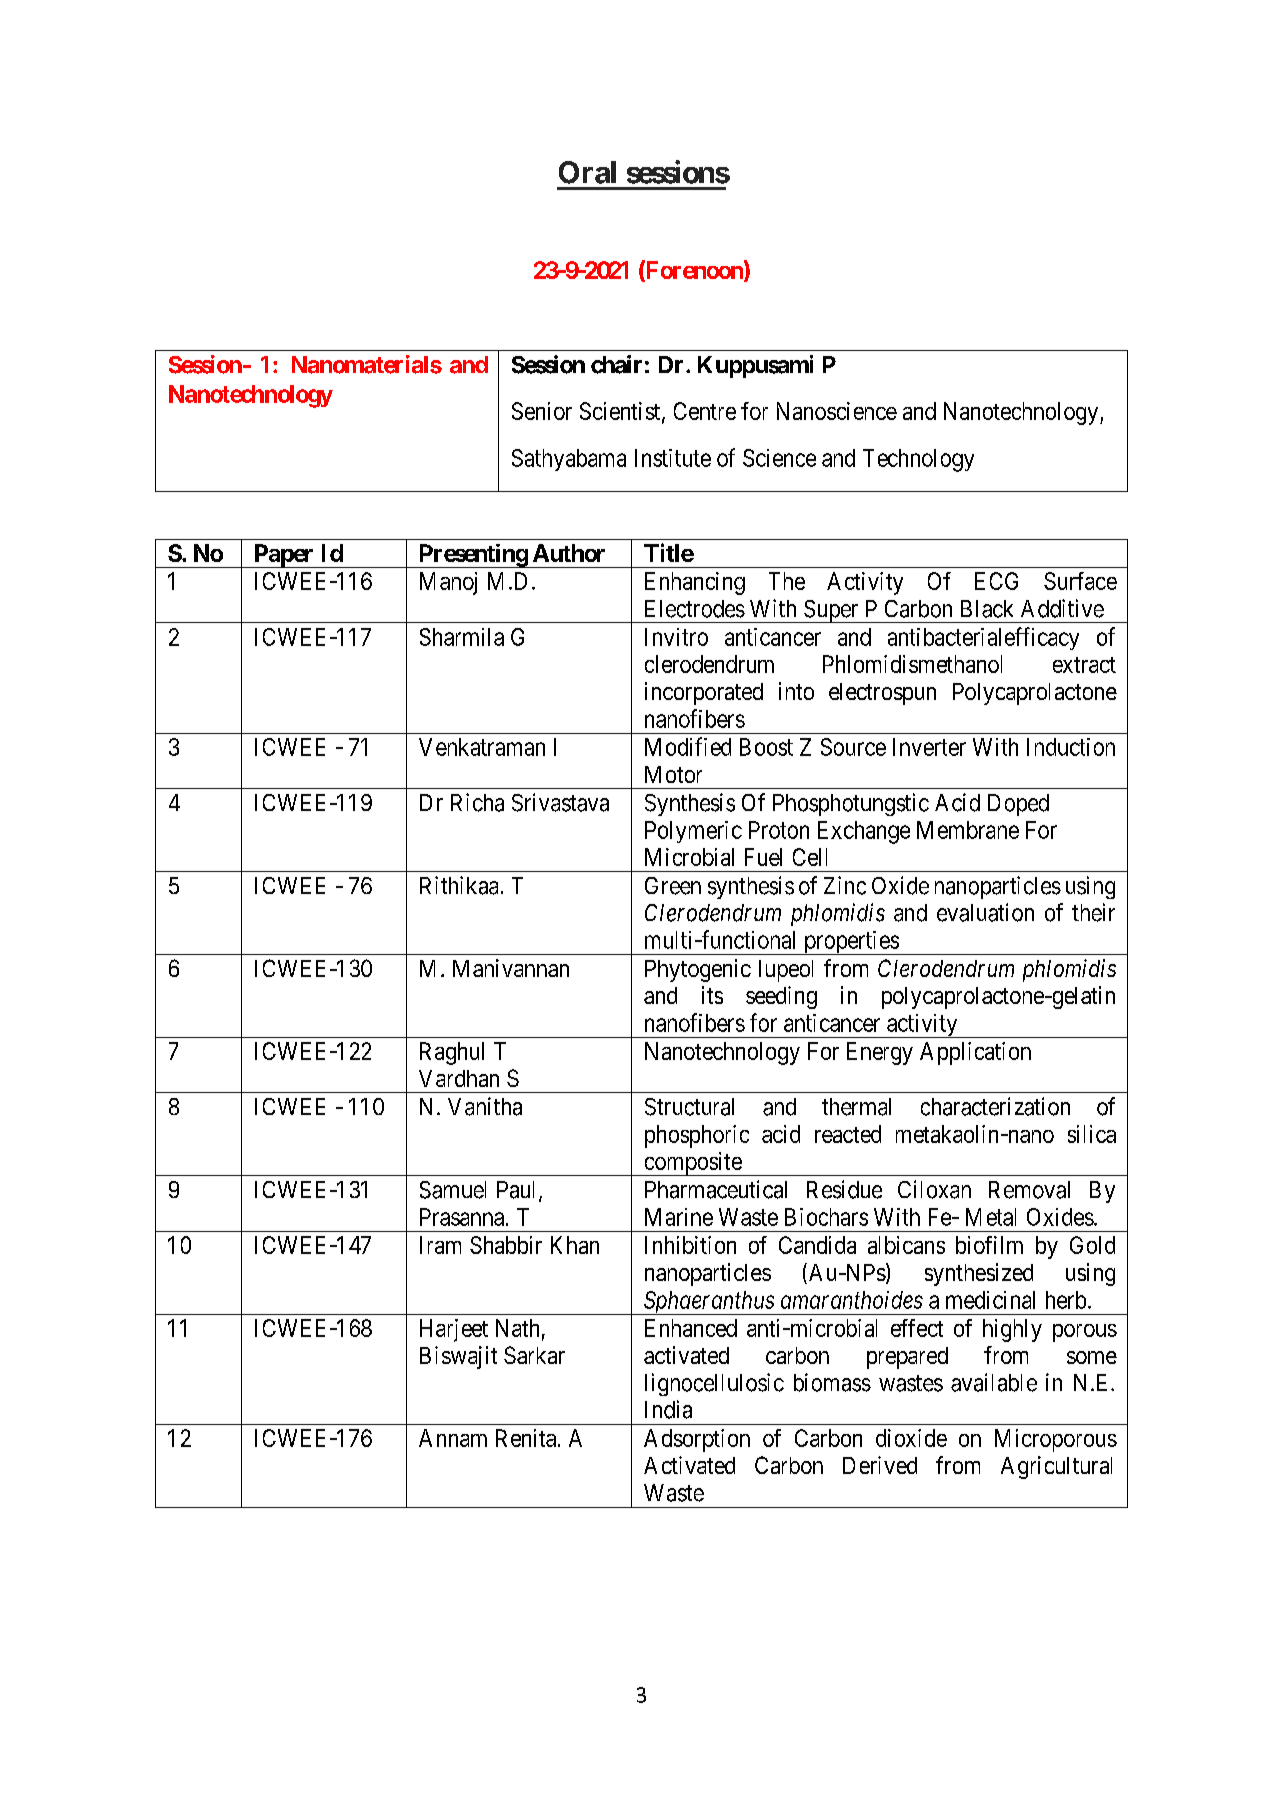  I want to click on Centre, so click(705, 411).
